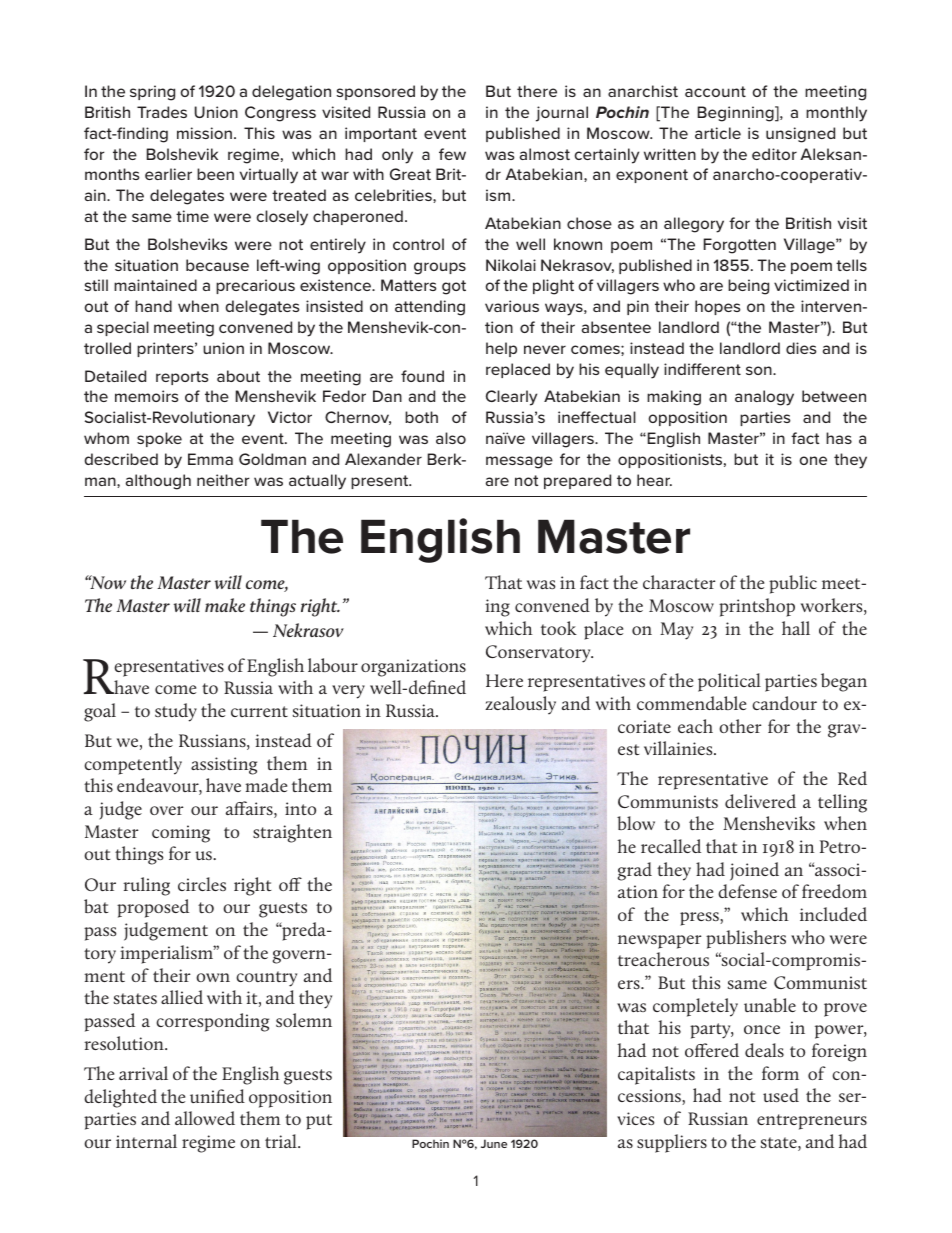 This page has height=1233, width=952. Describe the element at coordinates (747, 891) in the page. I see `defense` at that location.
